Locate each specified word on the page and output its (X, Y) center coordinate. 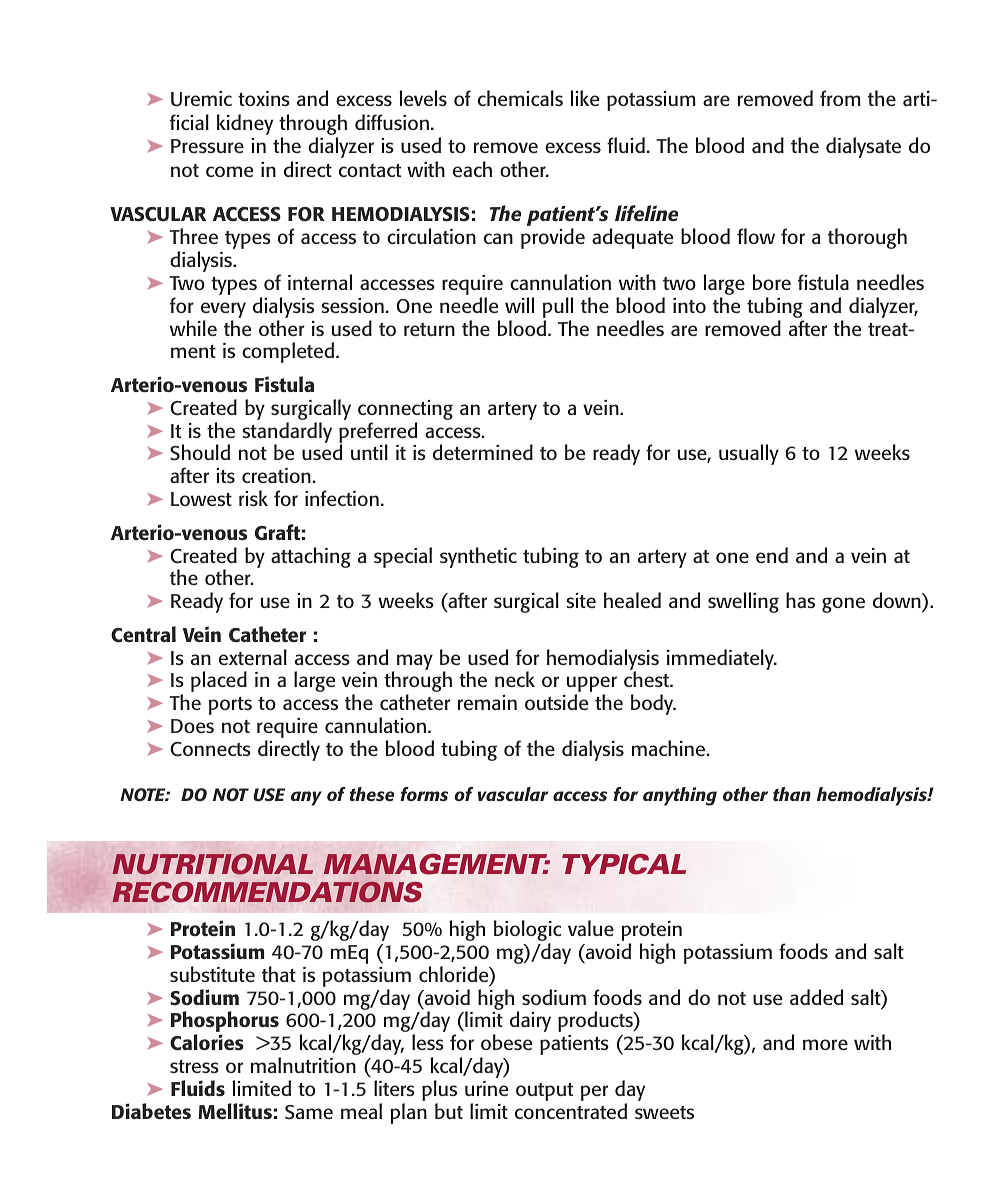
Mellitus (235, 1111)
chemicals (520, 98)
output (544, 1092)
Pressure (207, 146)
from (840, 98)
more (825, 1044)
